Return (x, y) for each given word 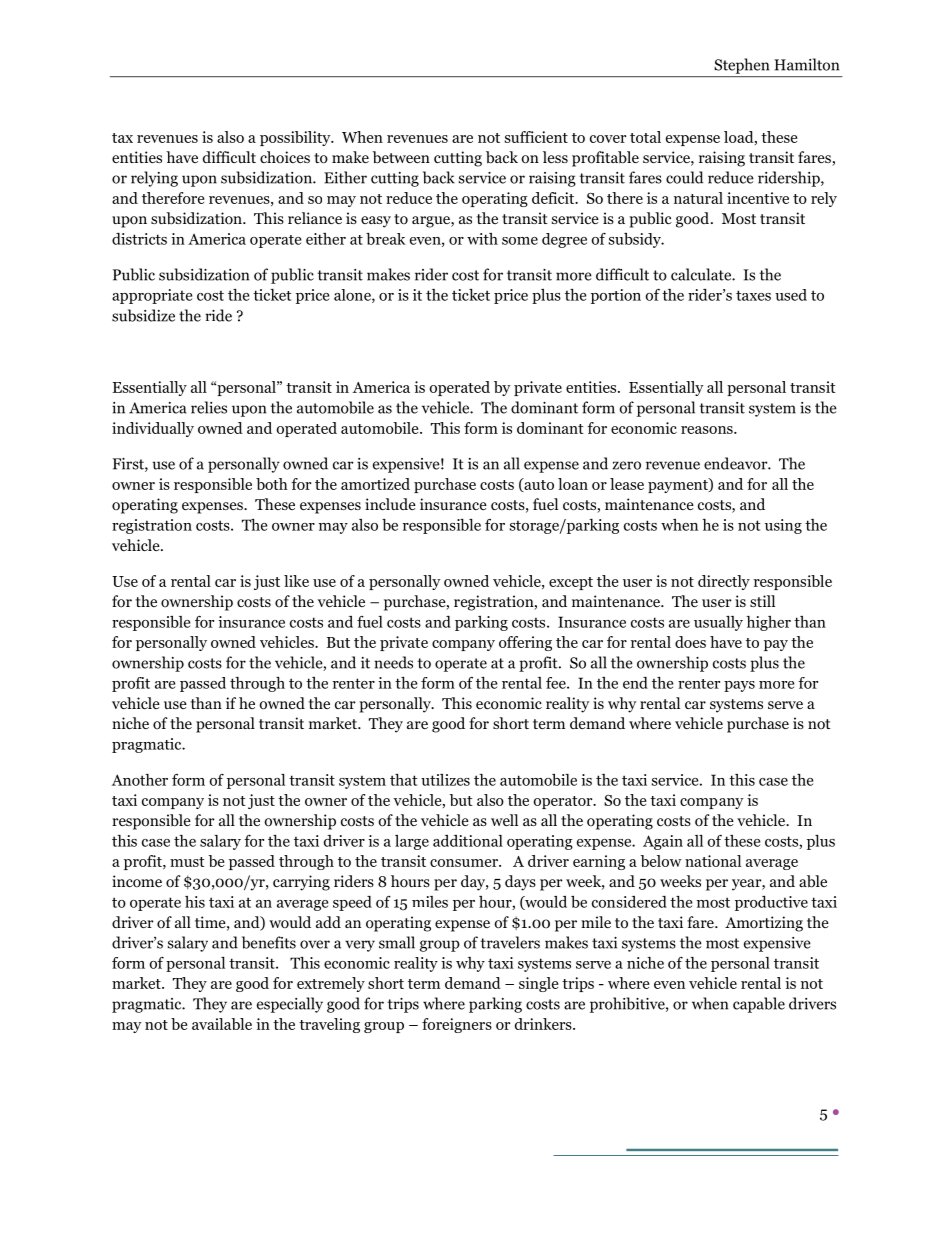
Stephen (742, 66)
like (296, 581)
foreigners (457, 1025)
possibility (296, 138)
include (390, 504)
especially (290, 1005)
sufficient (536, 137)
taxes (753, 295)
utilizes (445, 780)
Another (140, 780)
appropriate (152, 296)
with (482, 239)
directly (724, 582)
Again (663, 842)
